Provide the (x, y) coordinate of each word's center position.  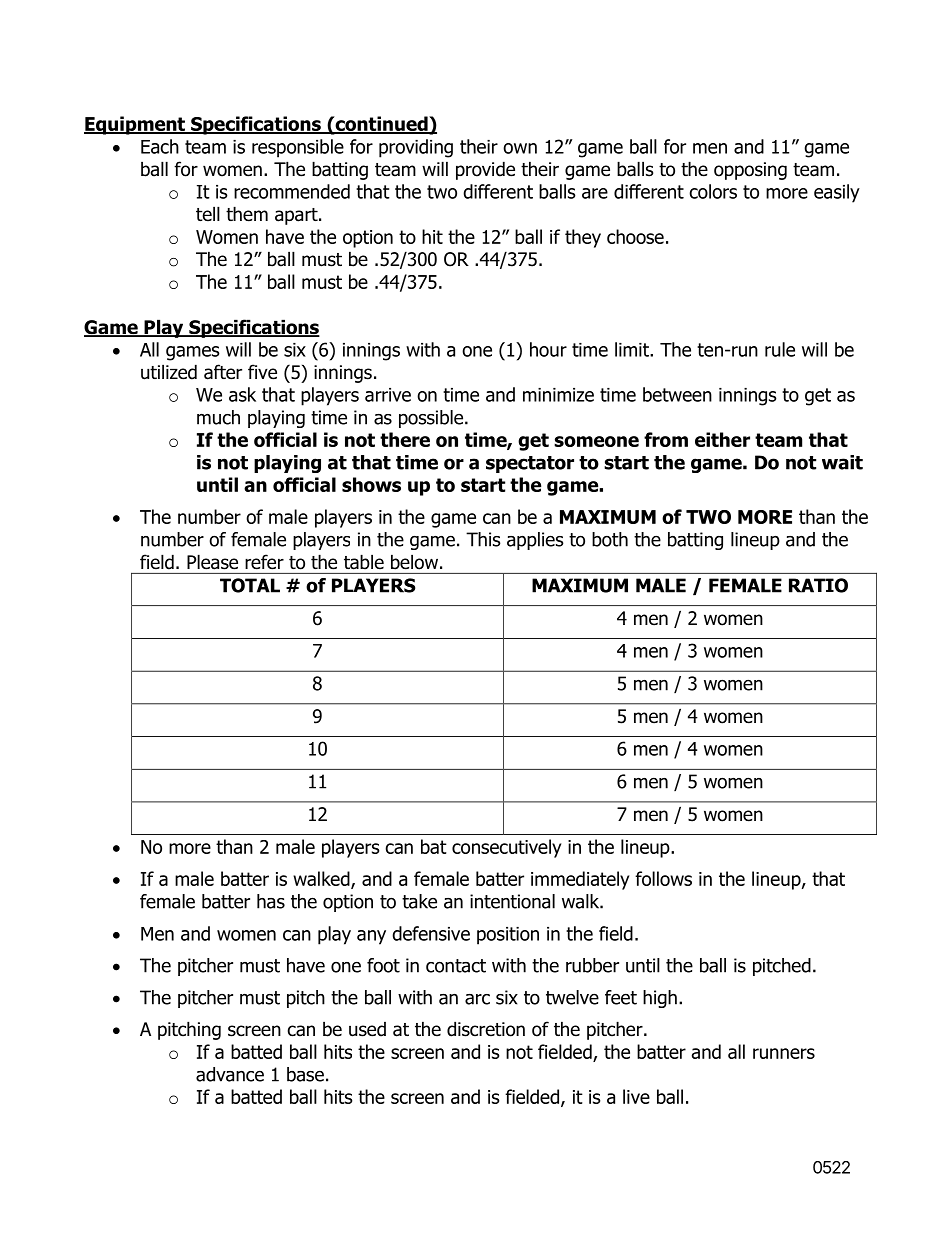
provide (485, 170)
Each (160, 146)
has (271, 901)
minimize (558, 395)
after (223, 372)
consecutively (506, 848)
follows (663, 878)
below (414, 562)
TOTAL (250, 585)
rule (780, 349)
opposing (750, 171)
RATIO (818, 585)
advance (230, 1074)
